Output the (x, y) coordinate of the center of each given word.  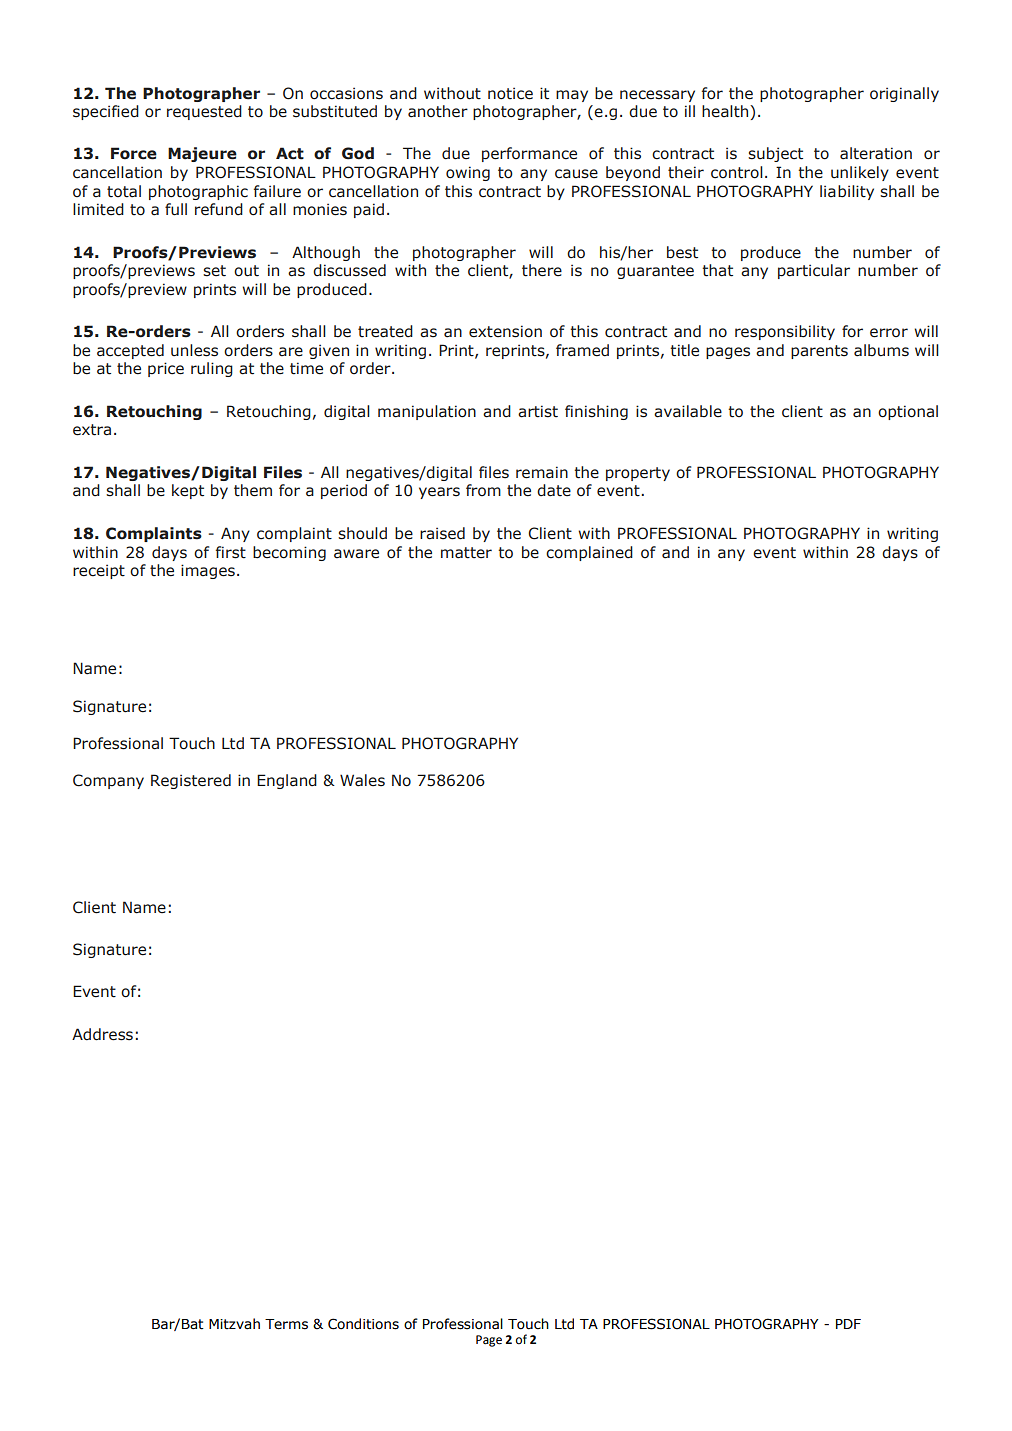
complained (589, 553)
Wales (362, 780)
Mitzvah (234, 1324)
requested (204, 112)
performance (529, 154)
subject (775, 154)
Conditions (363, 1324)
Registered (191, 781)
